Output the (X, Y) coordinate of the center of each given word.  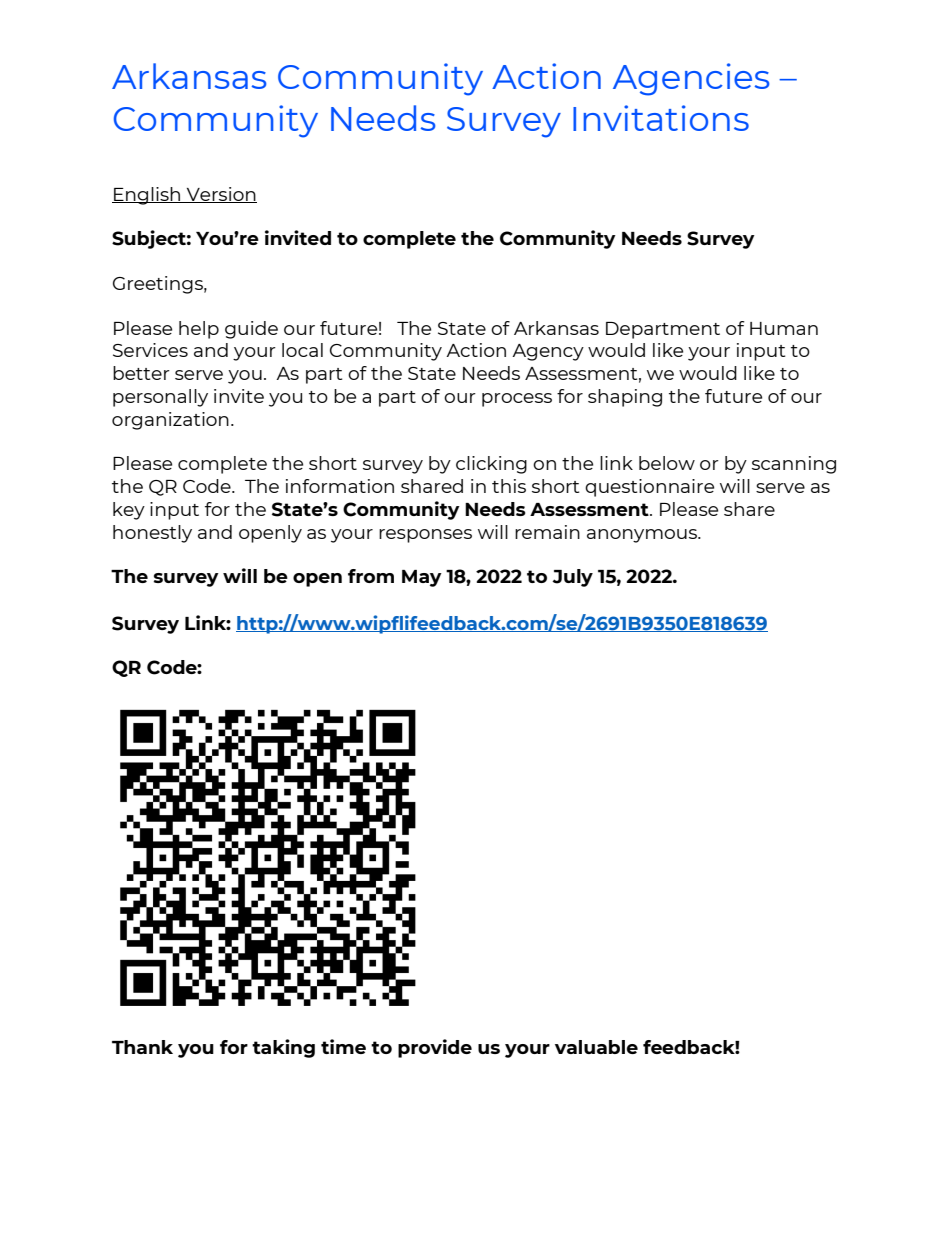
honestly (152, 534)
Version (220, 195)
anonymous (643, 536)
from (371, 576)
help (199, 330)
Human (784, 328)
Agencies (691, 79)
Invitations (661, 118)
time (343, 1046)
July (572, 578)
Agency (548, 352)
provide (435, 1048)
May (422, 578)
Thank (142, 1047)
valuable (596, 1047)
